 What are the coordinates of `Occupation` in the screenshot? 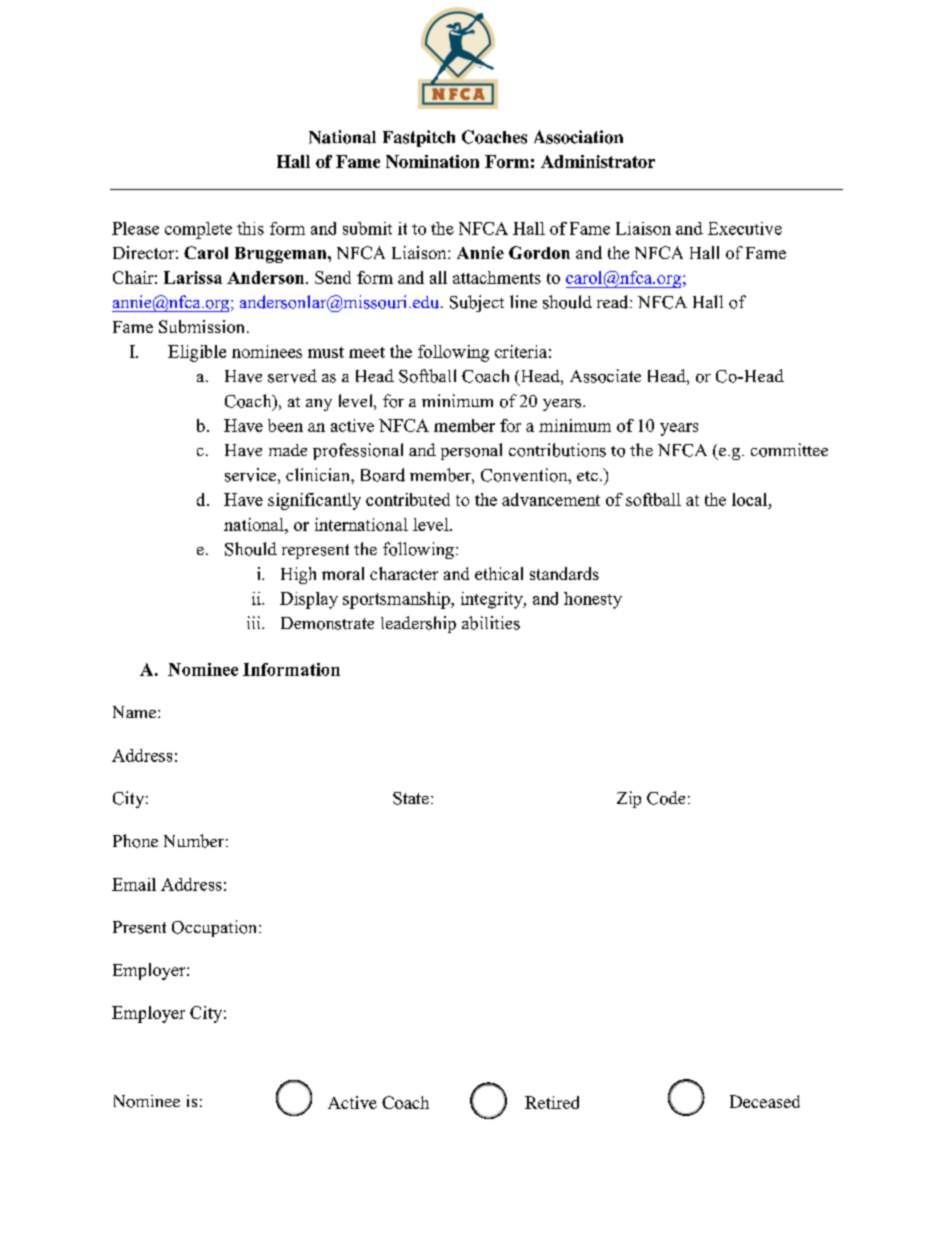 It's located at (216, 928).
